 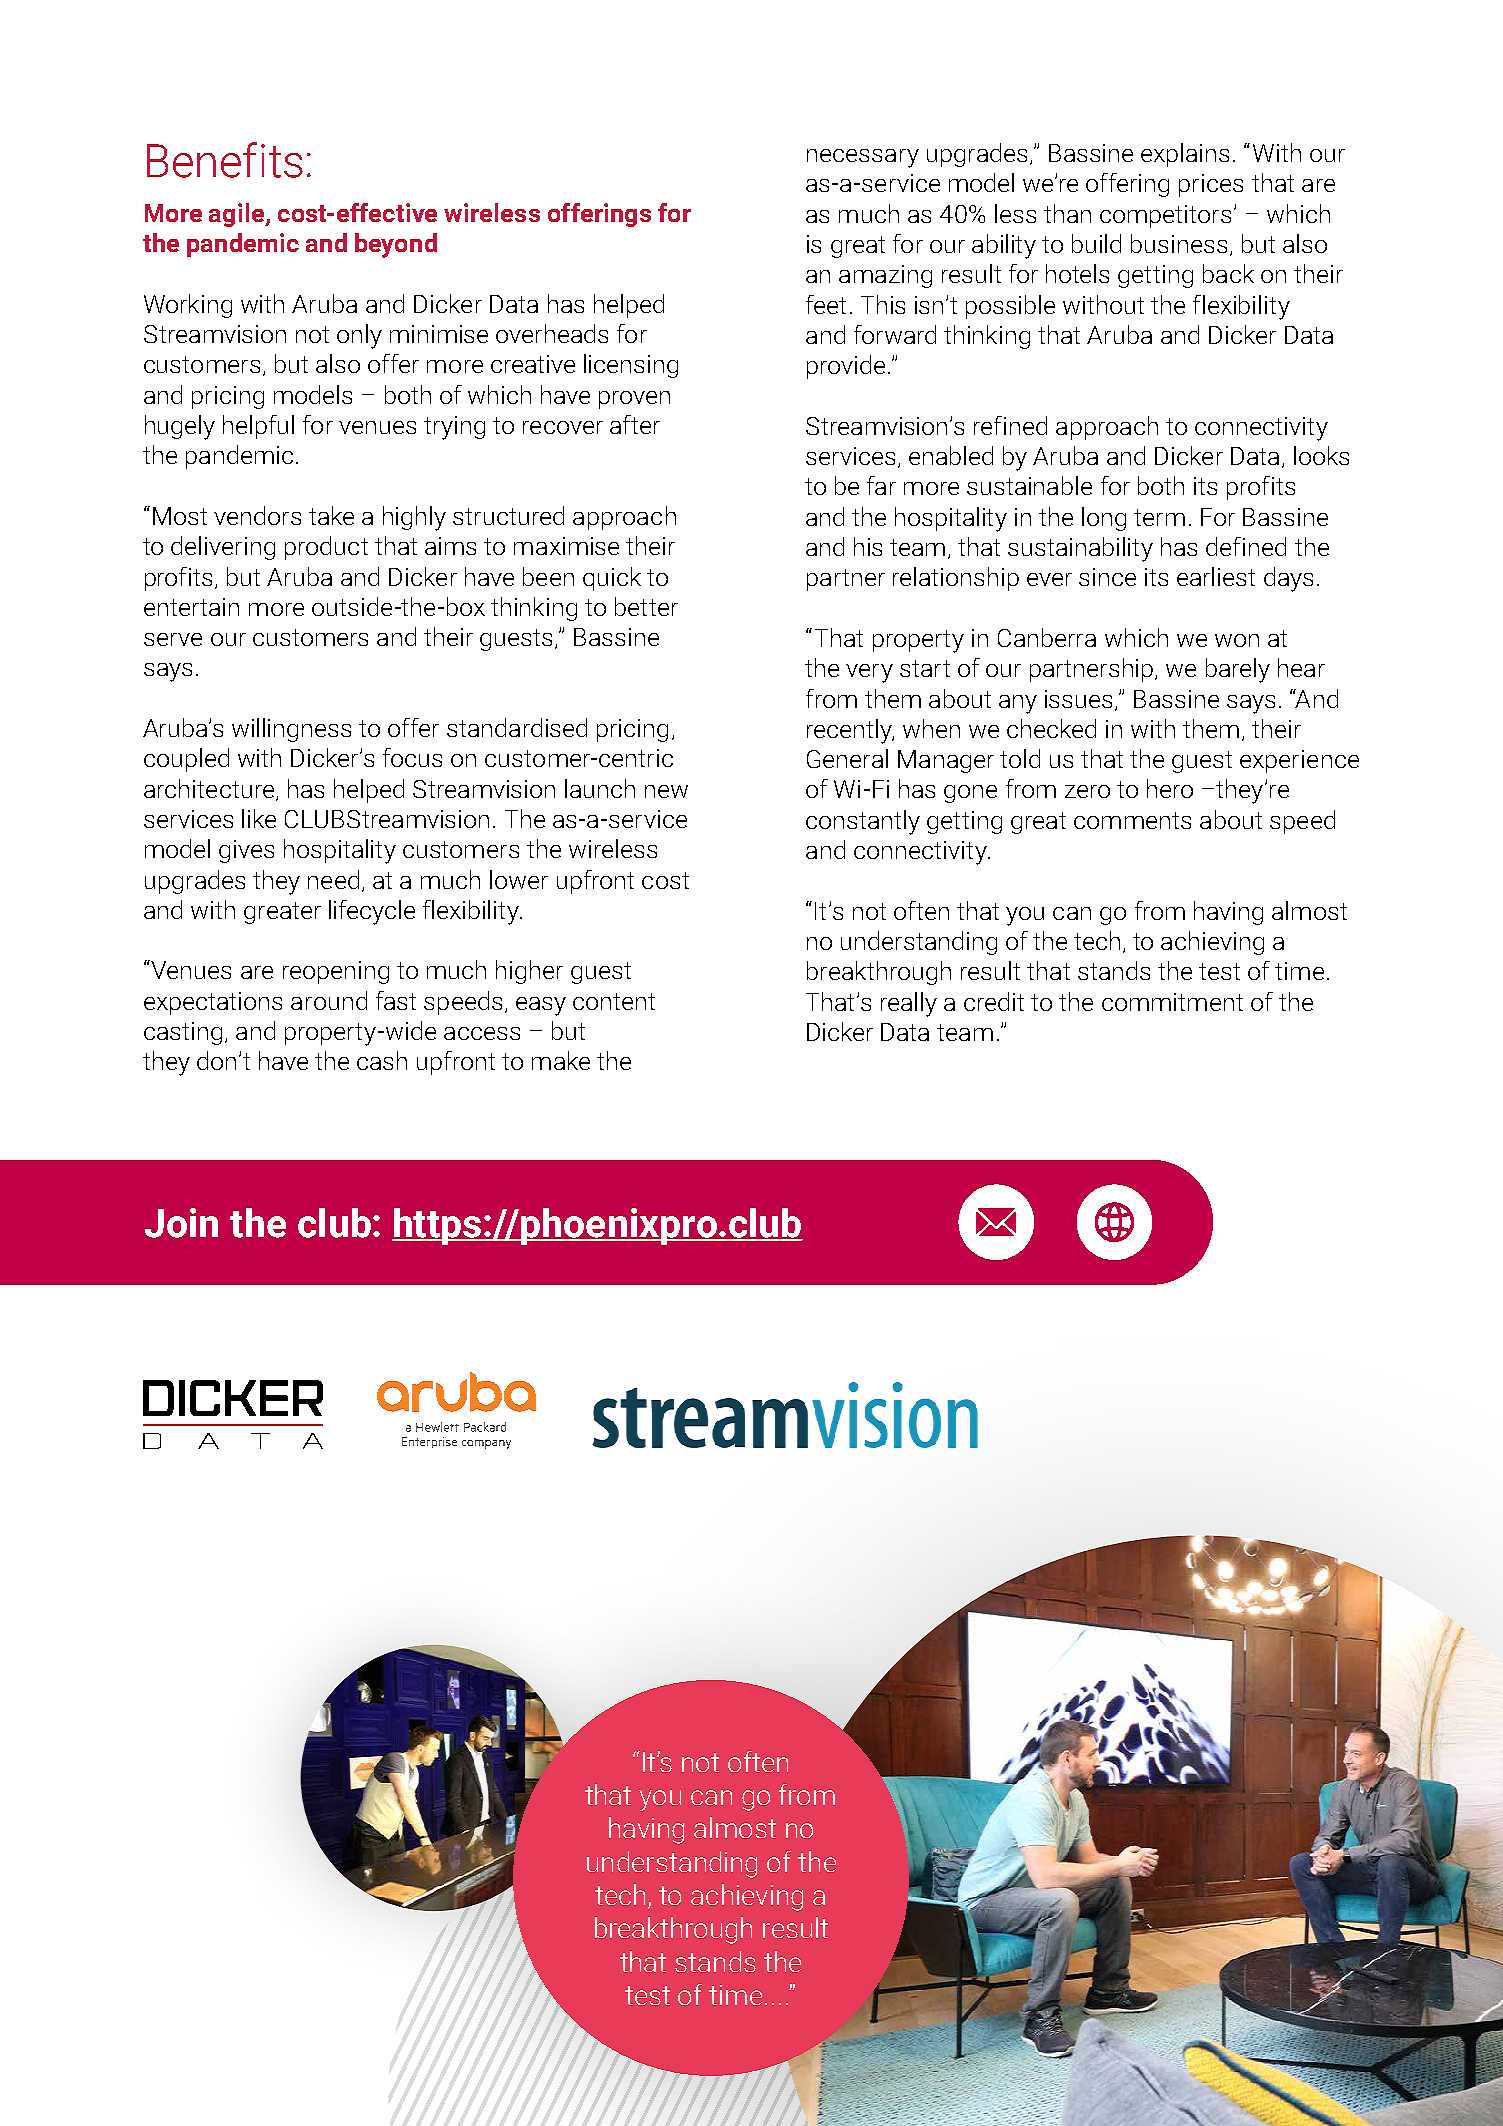 I want to click on hero, so click(x=1170, y=788).
